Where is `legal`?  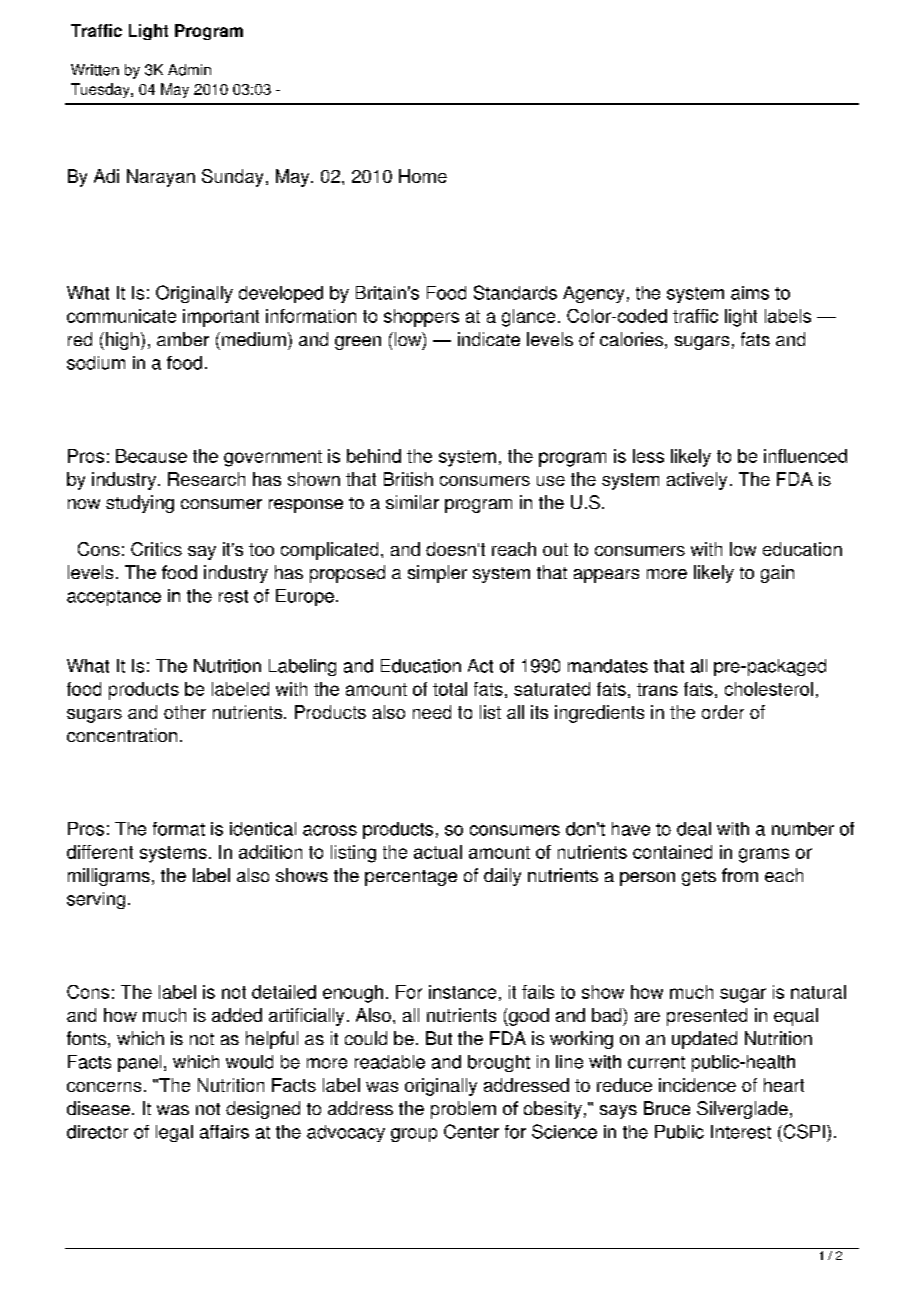 legal is located at coordinates (174, 1133).
